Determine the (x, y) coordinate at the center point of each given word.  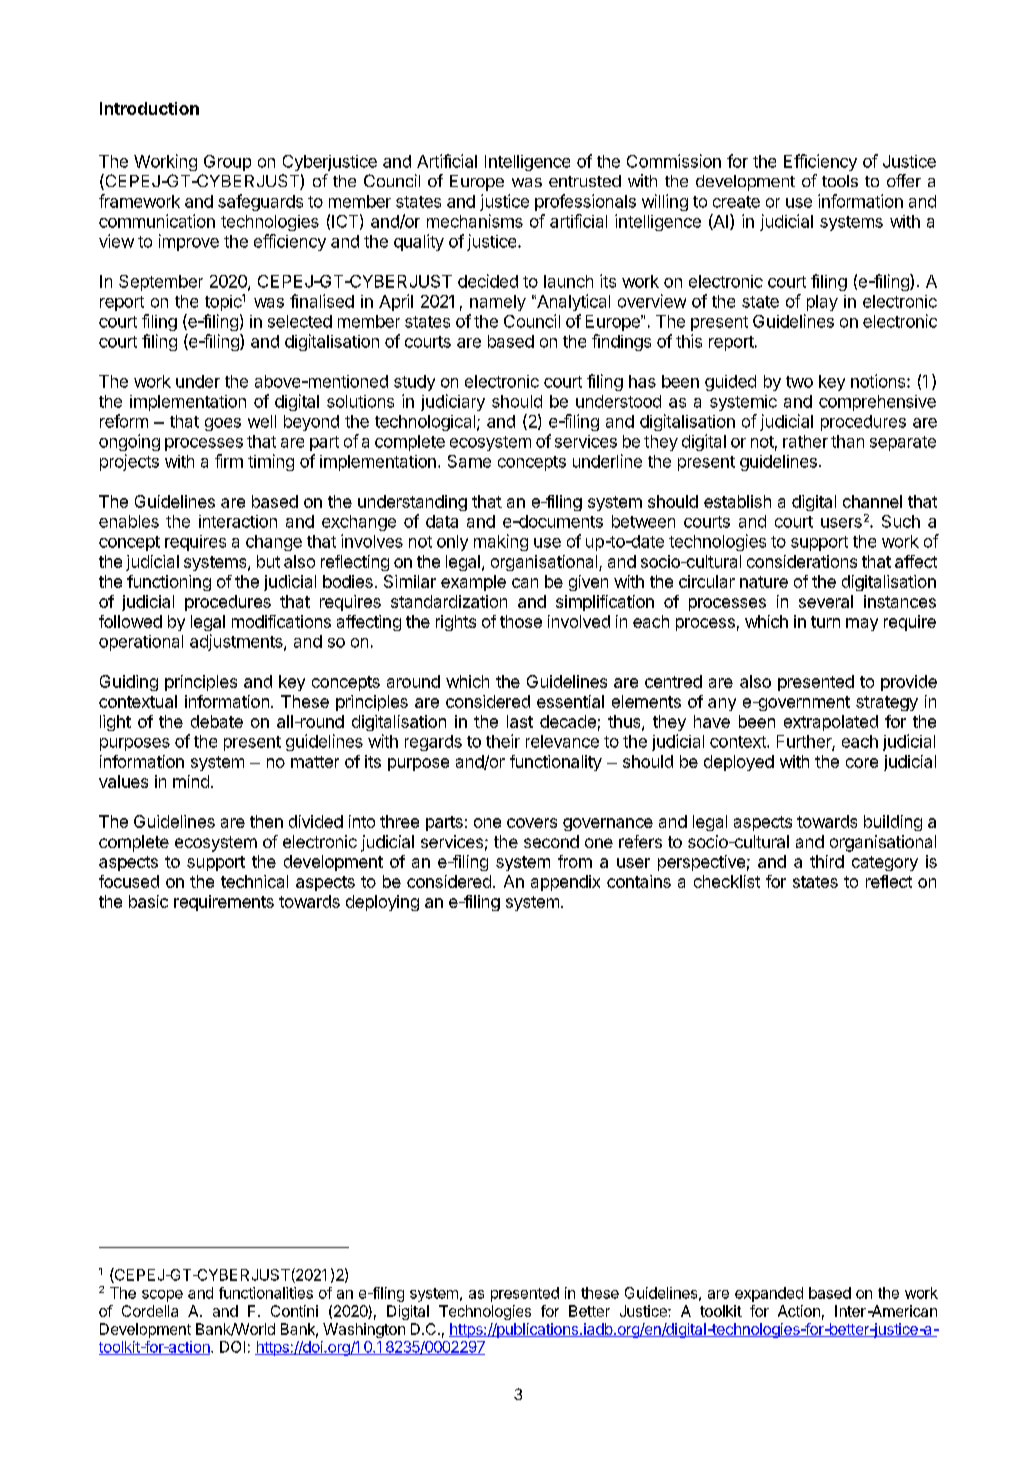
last (520, 721)
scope (162, 1296)
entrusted (585, 181)
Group (227, 163)
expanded (769, 1294)
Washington (364, 1330)
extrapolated (831, 723)
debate (217, 721)
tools (840, 181)
